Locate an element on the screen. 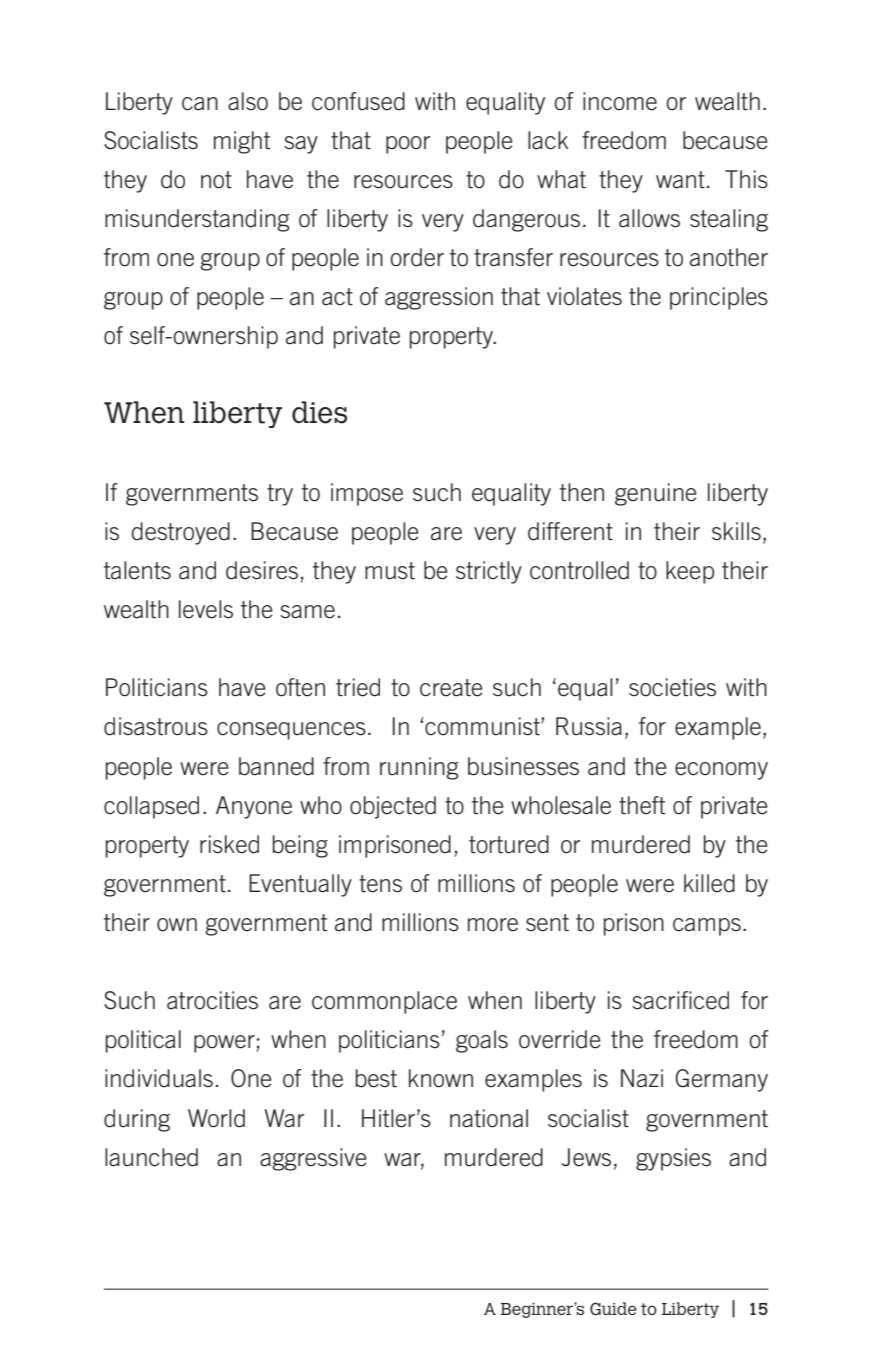  destroyed is located at coordinates (180, 533).
